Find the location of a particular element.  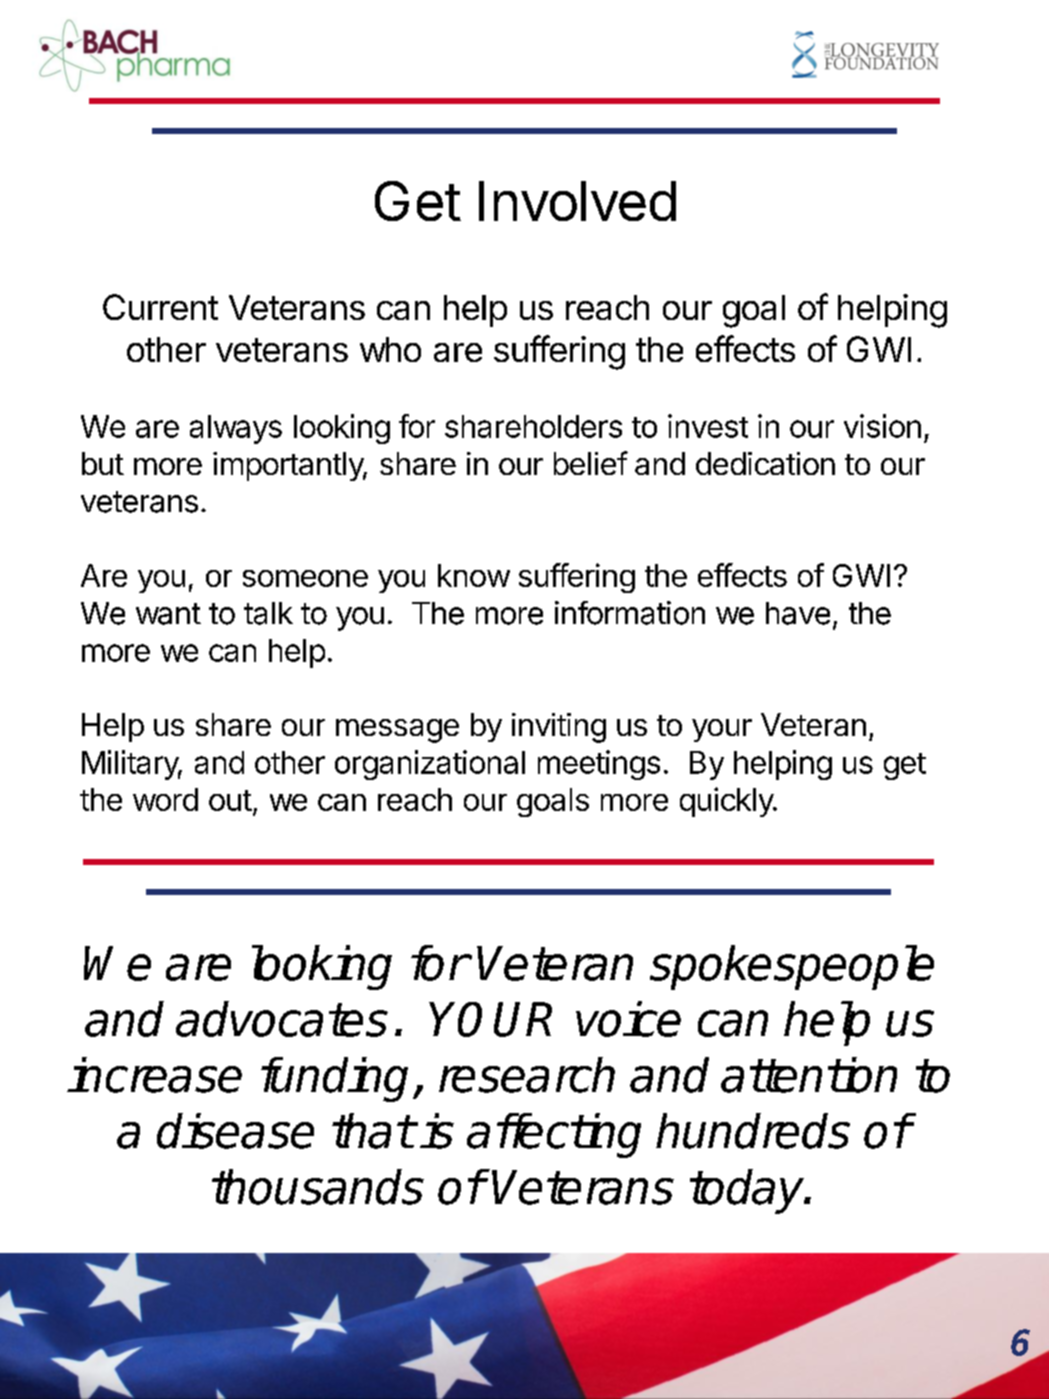

have is located at coordinates (798, 613).
